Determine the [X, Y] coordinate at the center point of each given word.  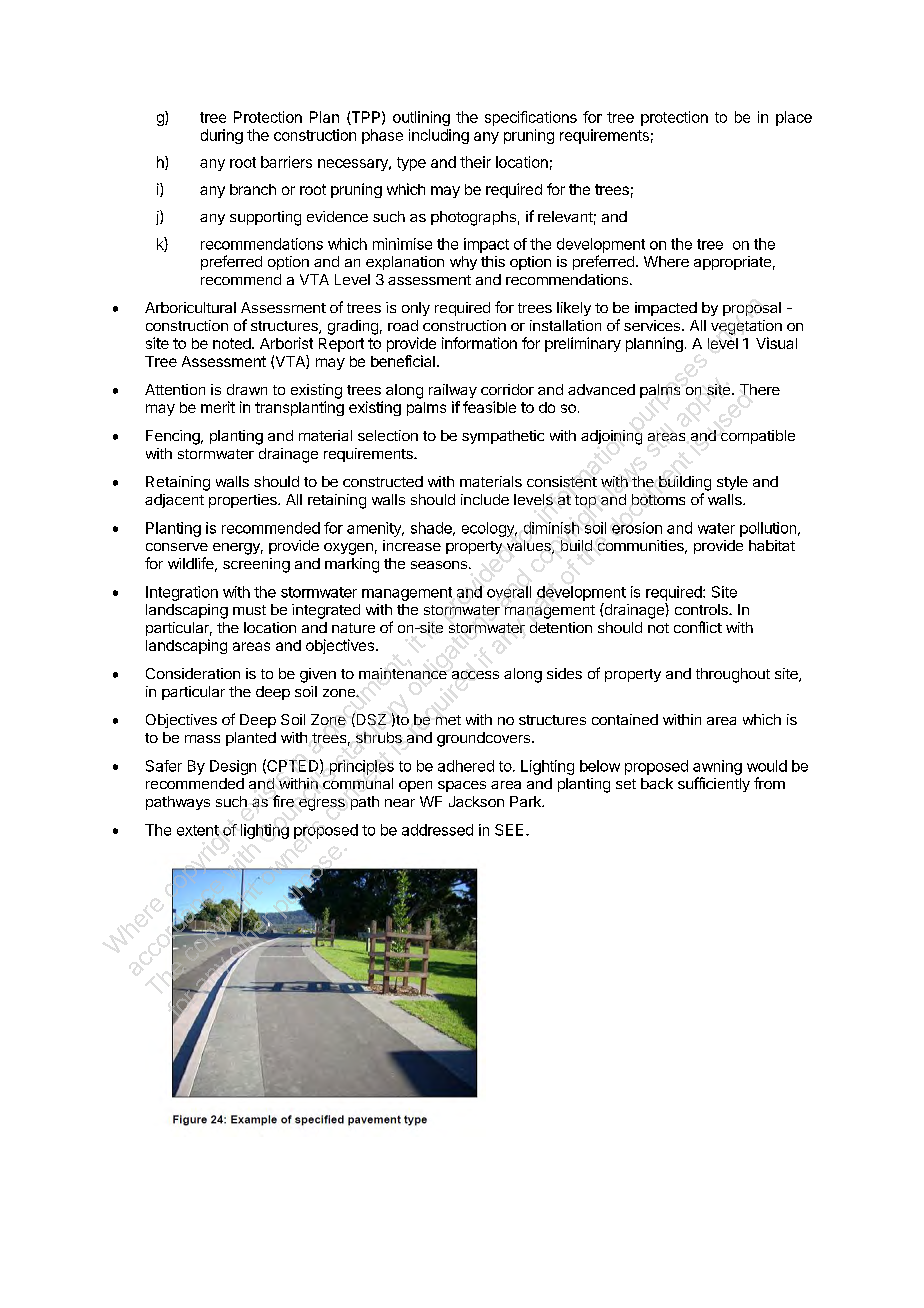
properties [244, 501]
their [475, 162]
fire [283, 801]
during [222, 136]
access [475, 675]
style [732, 483]
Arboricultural [190, 307]
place [794, 118]
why [463, 263]
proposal [752, 309]
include [485, 499]
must [249, 610]
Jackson [476, 801]
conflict [698, 627]
